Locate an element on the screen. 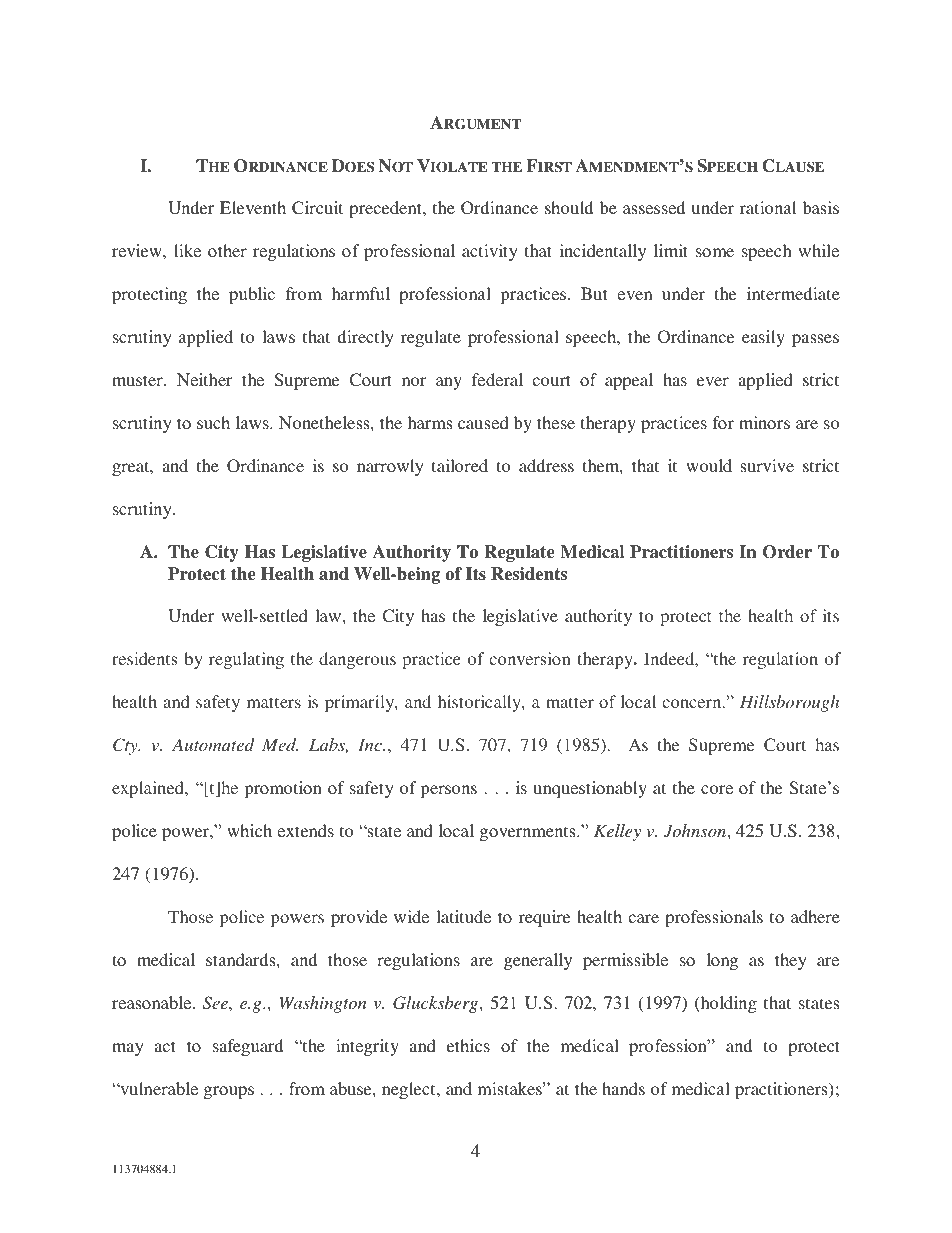 The height and width of the screenshot is (1233, 952). other is located at coordinates (227, 250).
